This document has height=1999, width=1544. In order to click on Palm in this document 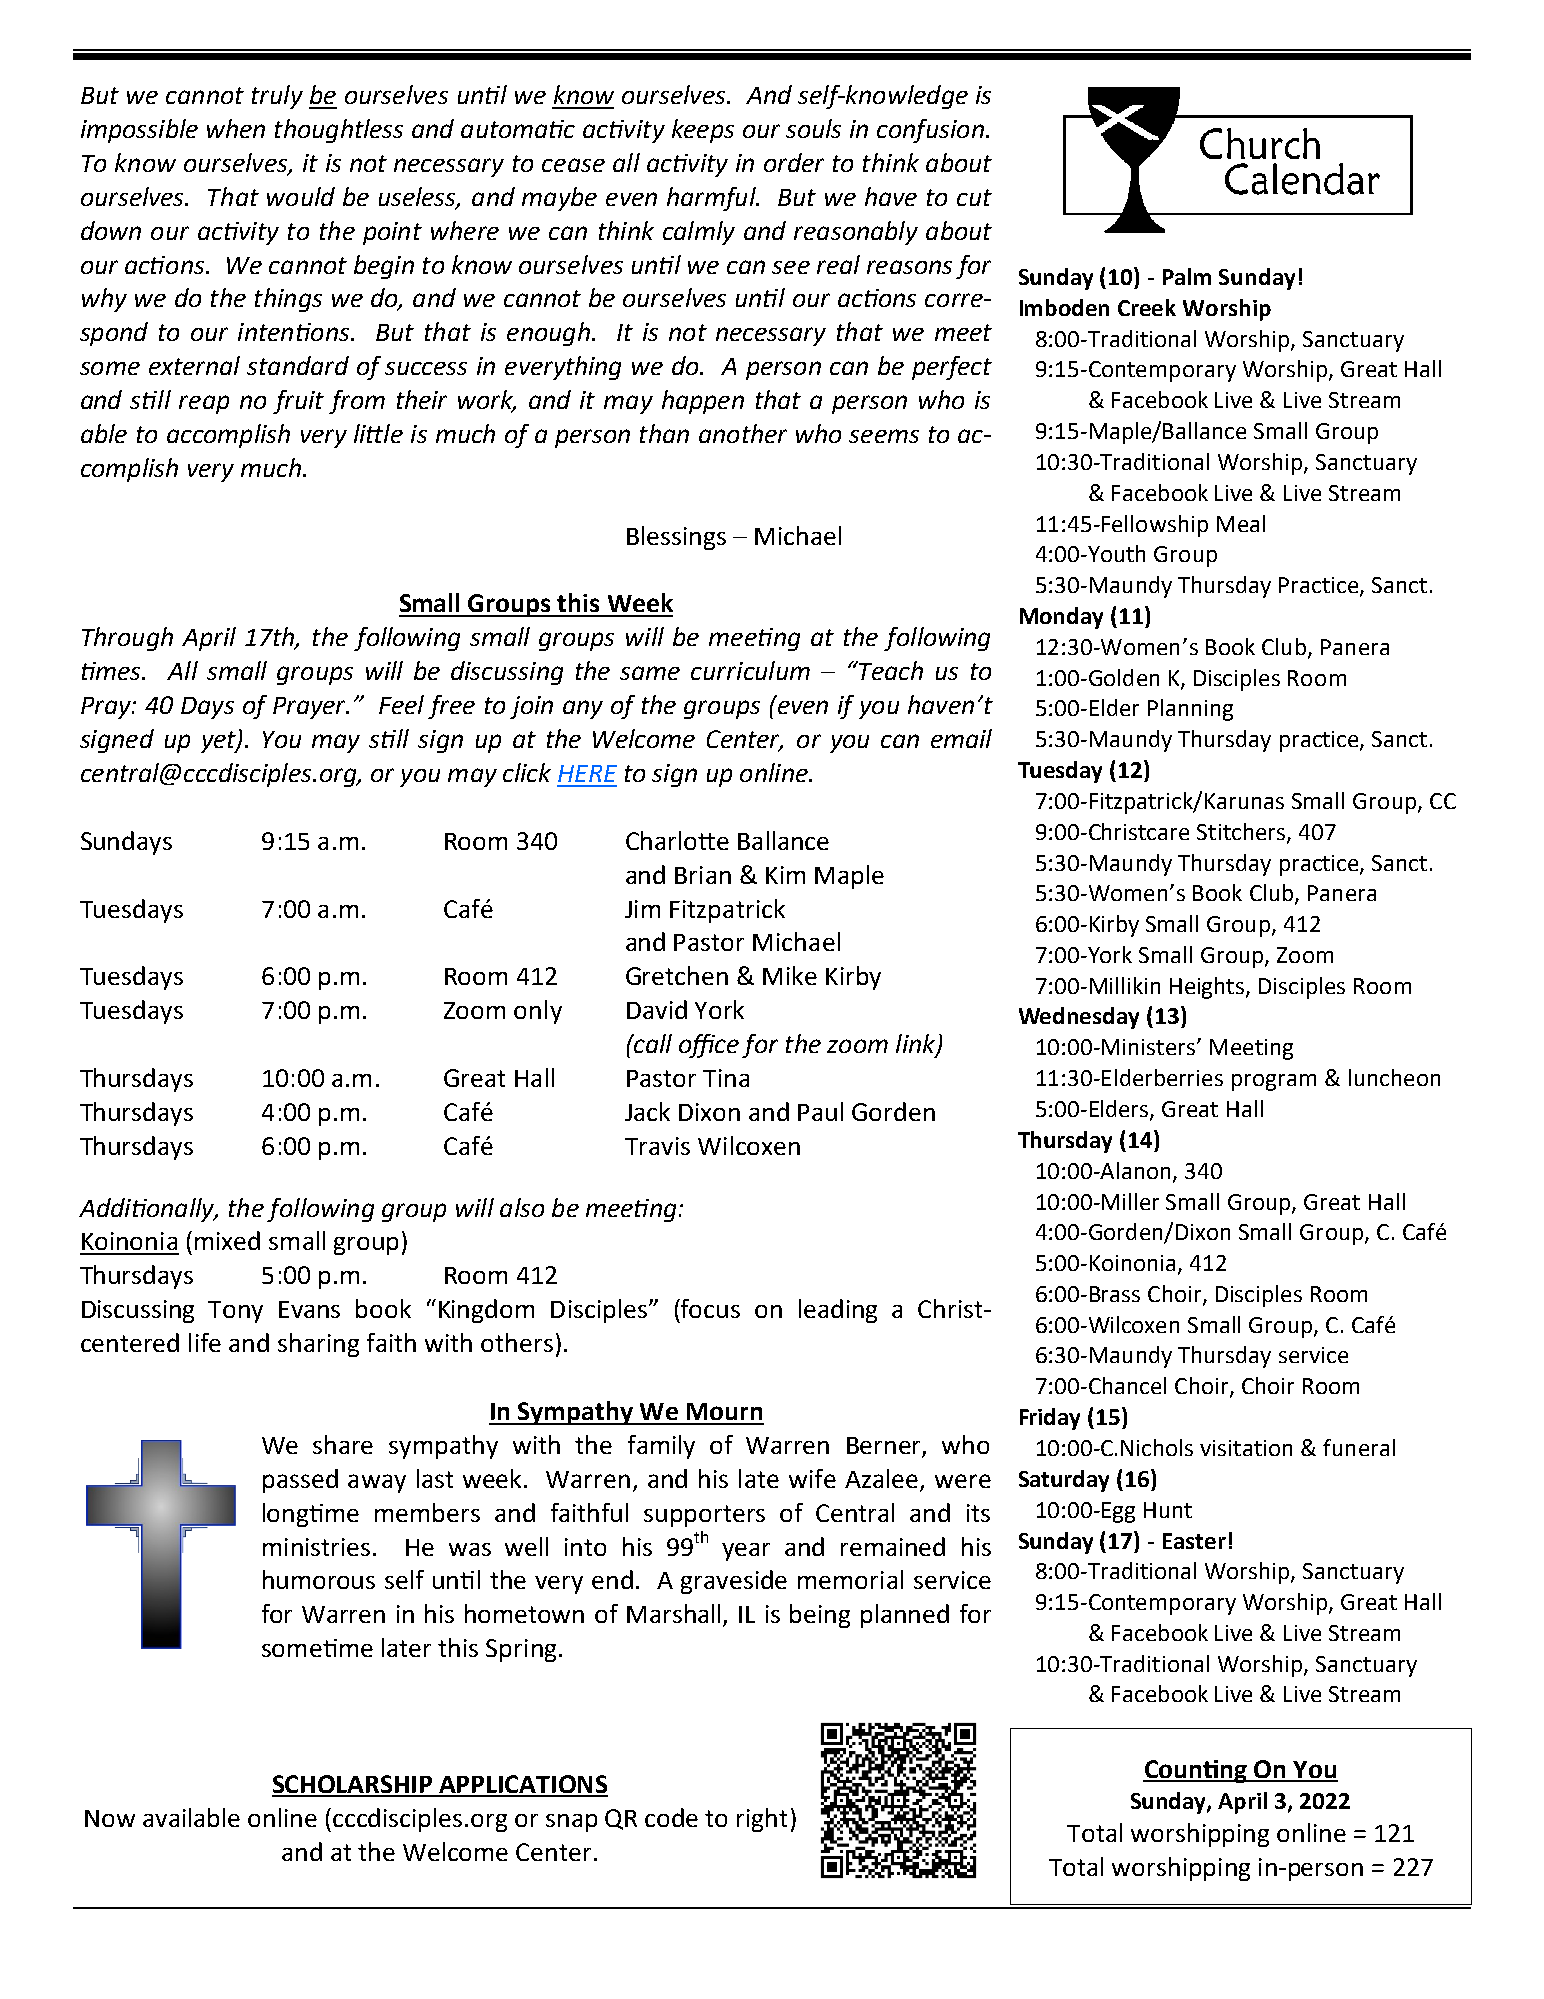, I will do `click(1187, 276)`.
